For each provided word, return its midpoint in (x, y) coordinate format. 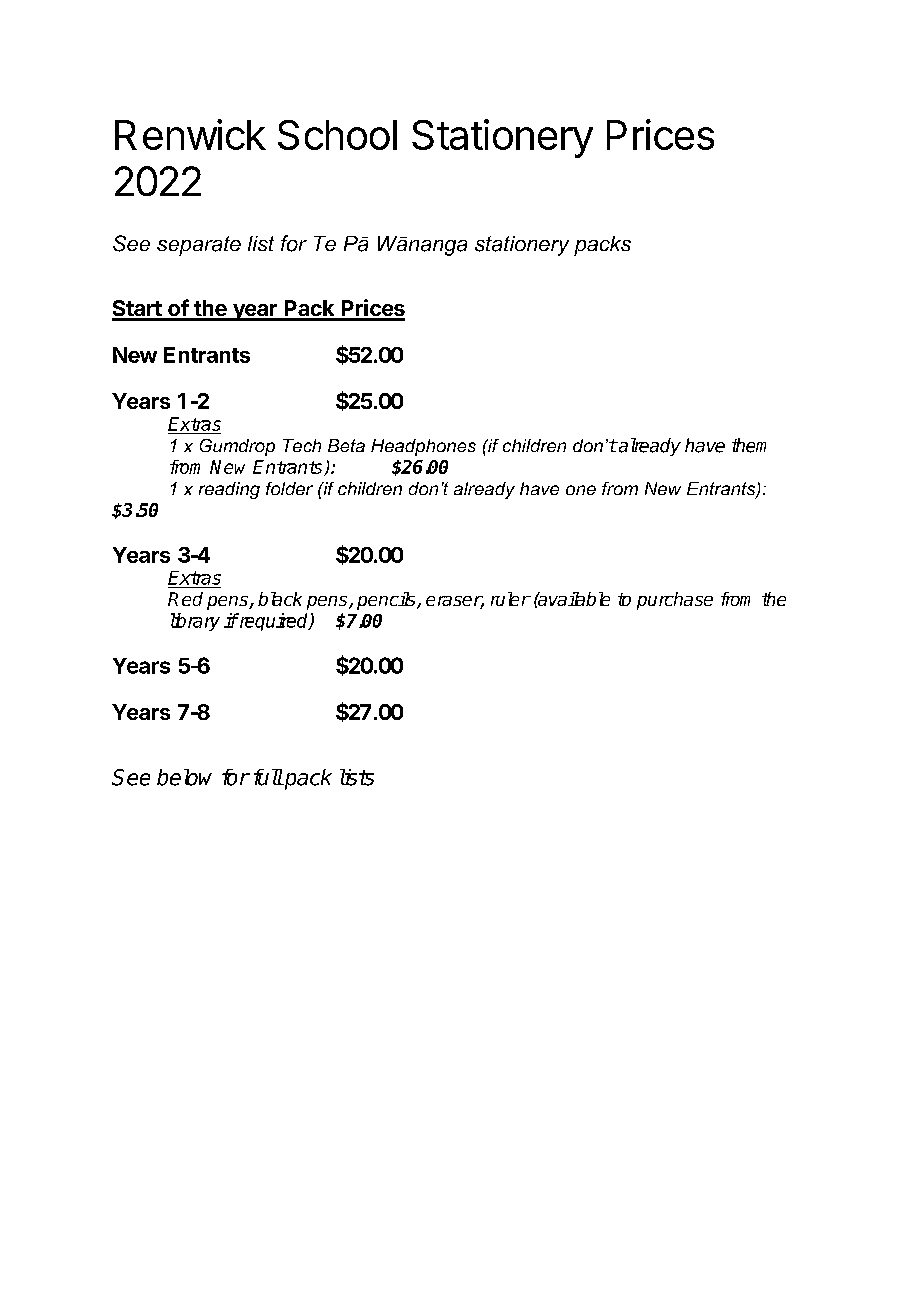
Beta (346, 445)
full (268, 777)
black (280, 599)
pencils (387, 601)
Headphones (423, 447)
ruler (510, 599)
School (337, 135)
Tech (302, 445)
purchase (675, 601)
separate (199, 246)
